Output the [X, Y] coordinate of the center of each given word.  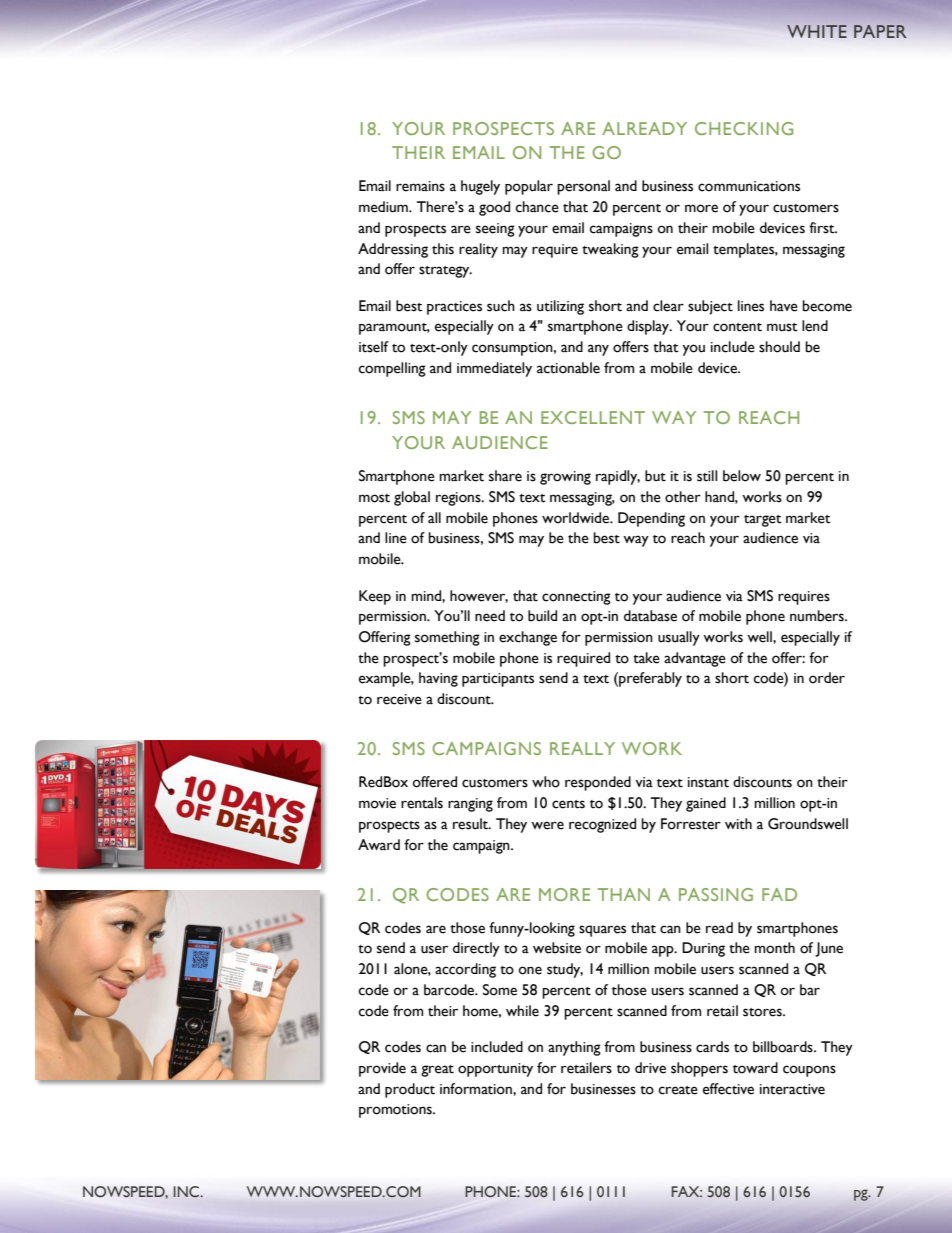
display [649, 327]
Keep [375, 597]
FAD [779, 894]
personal [583, 187]
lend [815, 326]
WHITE [817, 31]
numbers [818, 616]
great [437, 1071]
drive [650, 1068]
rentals [422, 803]
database [650, 616]
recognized [602, 825]
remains [420, 186]
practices [454, 308]
